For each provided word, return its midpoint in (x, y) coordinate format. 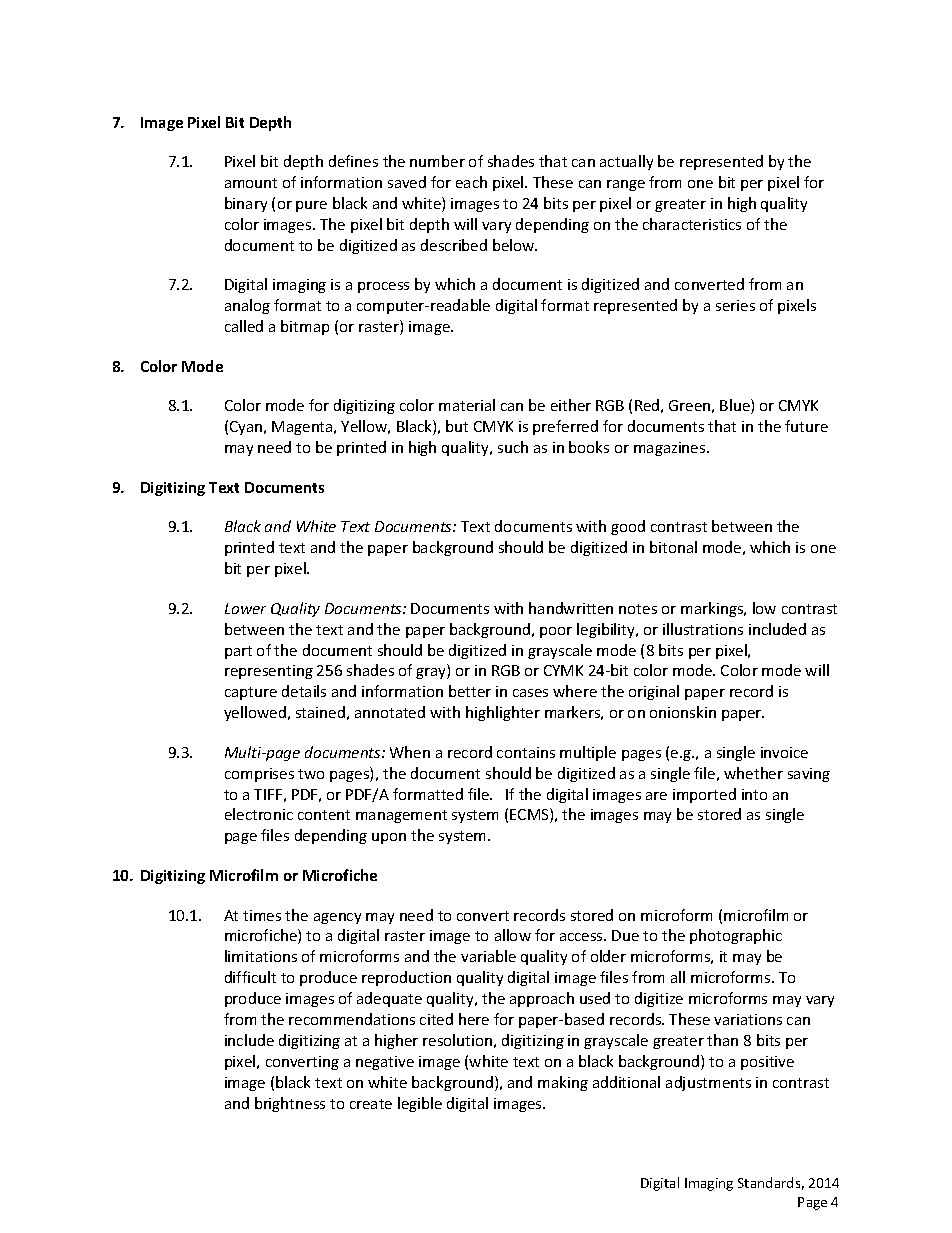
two (311, 774)
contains (526, 752)
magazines (671, 449)
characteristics (692, 224)
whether (753, 773)
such (513, 447)
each (471, 182)
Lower (245, 608)
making (563, 1083)
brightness (290, 1104)
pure (311, 206)
